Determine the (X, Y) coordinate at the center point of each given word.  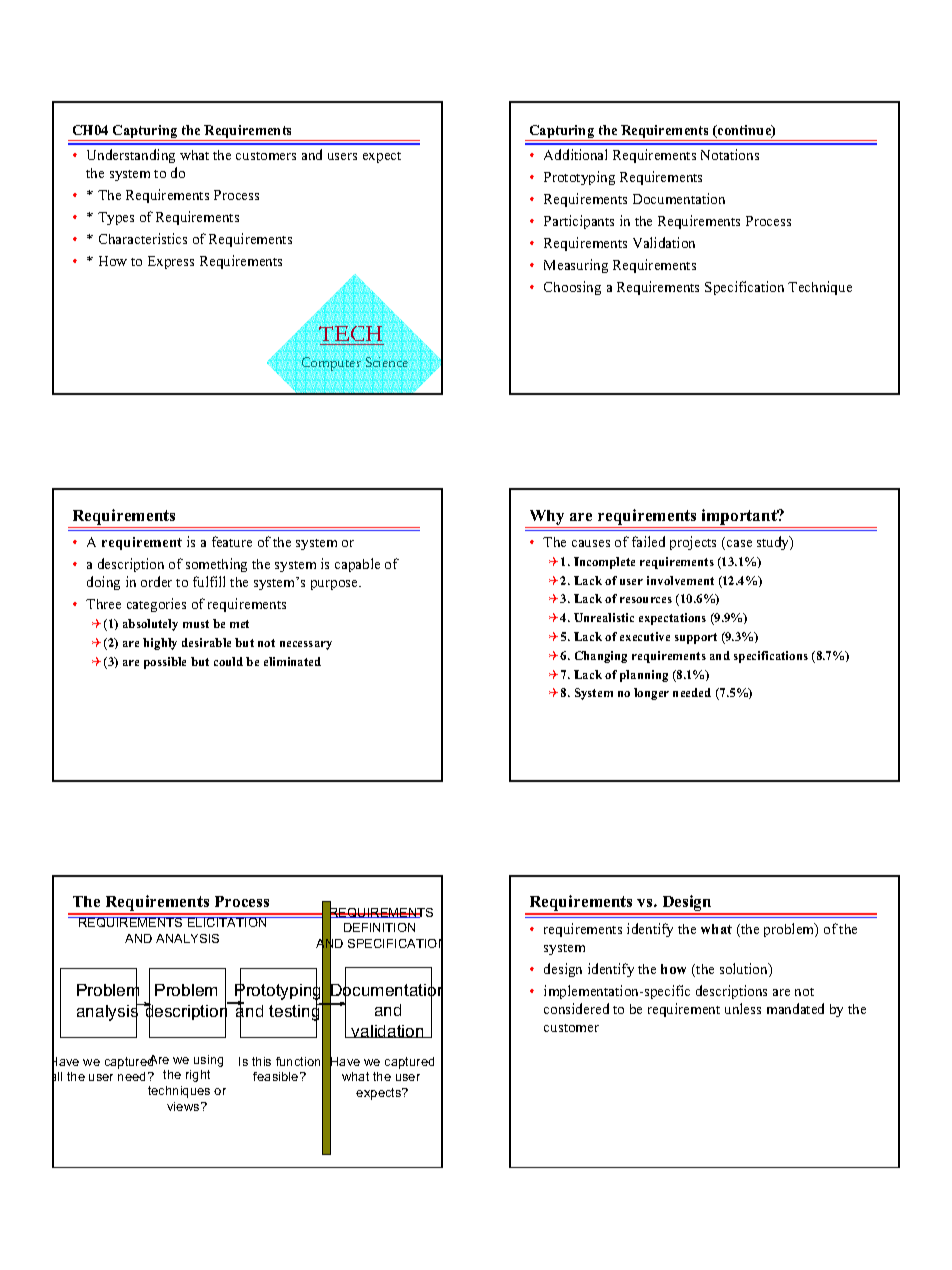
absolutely (150, 625)
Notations (730, 154)
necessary (306, 645)
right (198, 1076)
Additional (575, 154)
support (696, 638)
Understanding (131, 156)
